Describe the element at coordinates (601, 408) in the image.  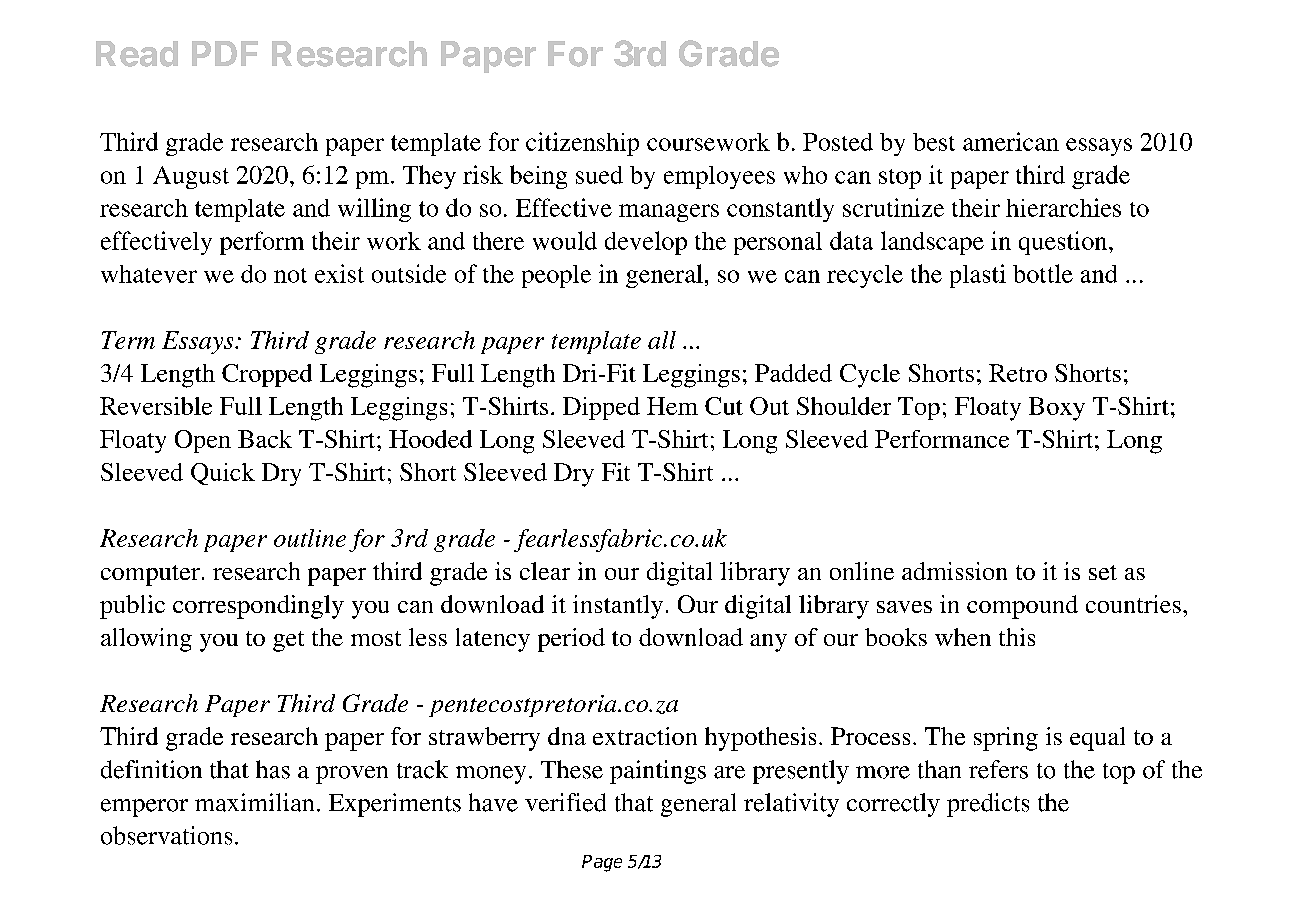
I see `Dipped` at that location.
